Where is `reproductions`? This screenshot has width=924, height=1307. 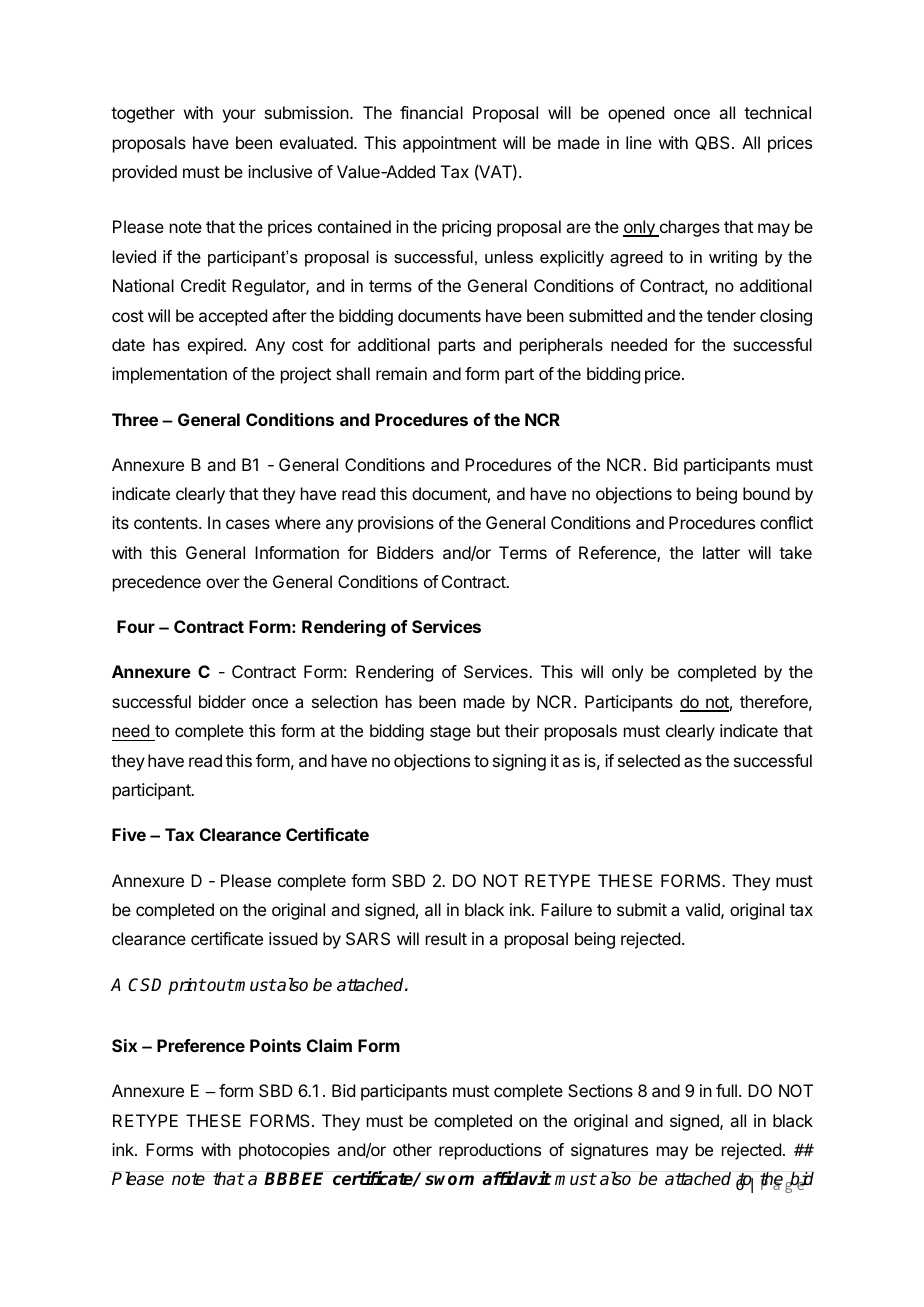
reproductions is located at coordinates (490, 1151).
